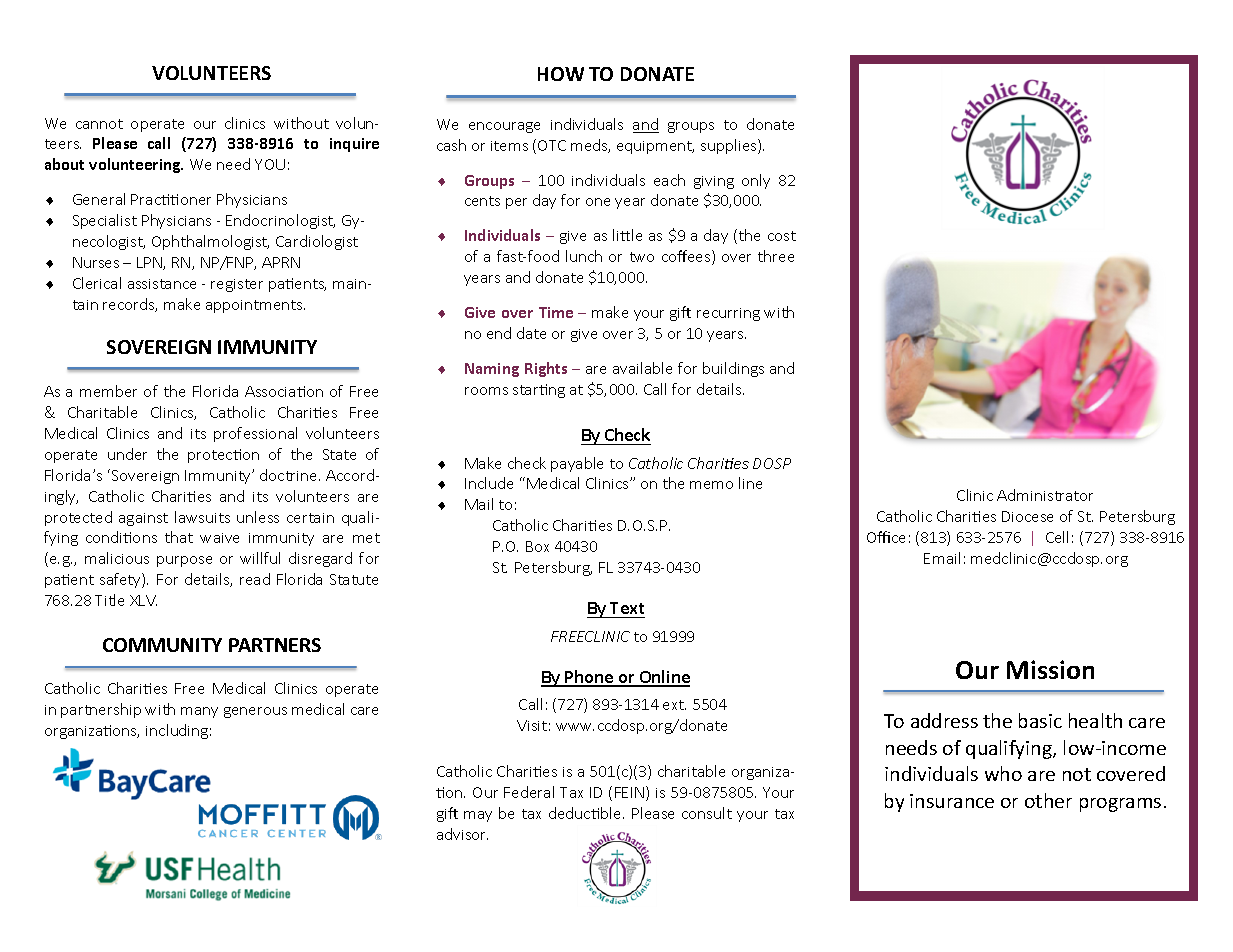 This page has width=1233, height=952. I want to click on payable, so click(577, 464).
